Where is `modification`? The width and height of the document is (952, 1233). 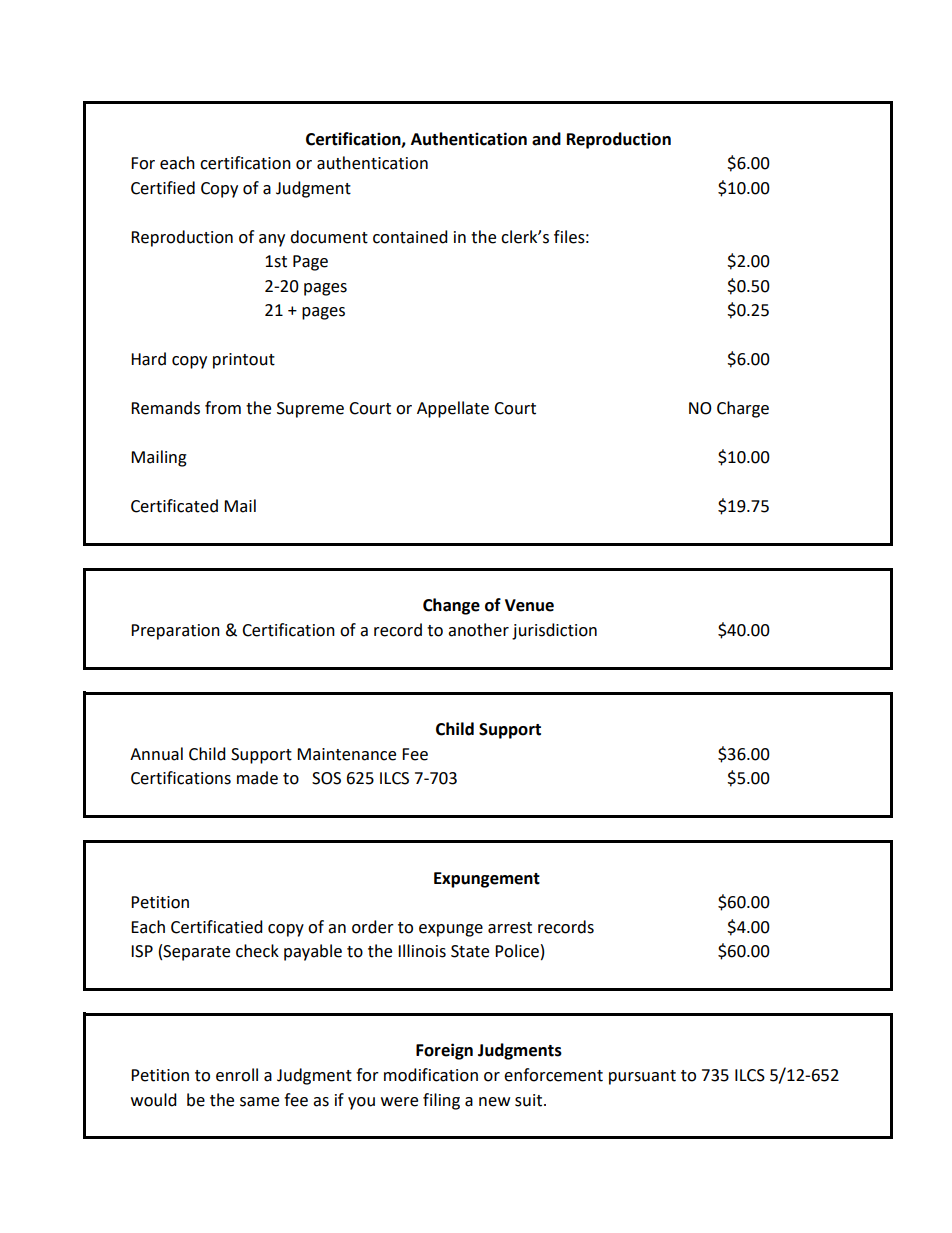 modification is located at coordinates (431, 1075).
